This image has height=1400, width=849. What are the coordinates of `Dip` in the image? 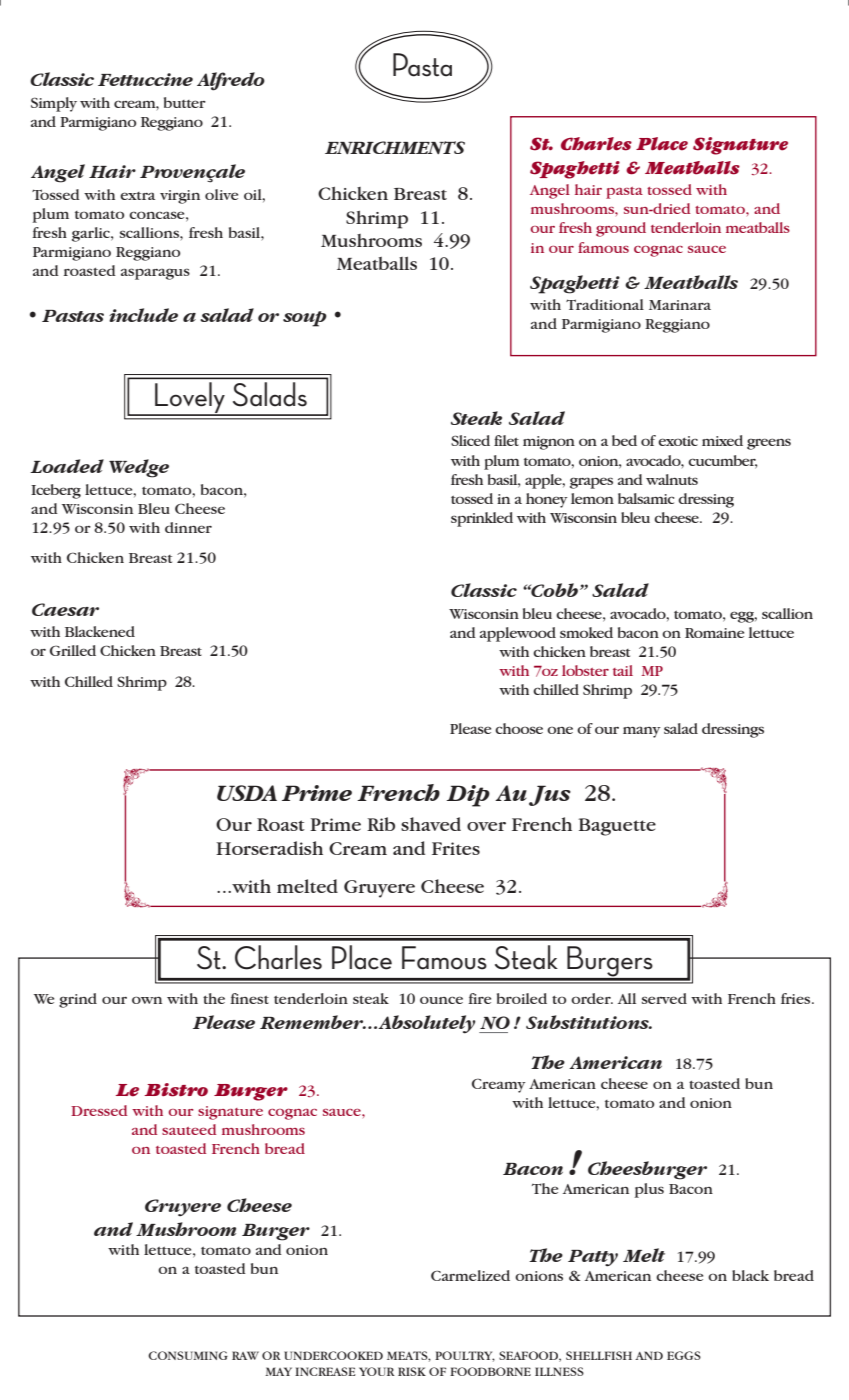 It's located at (468, 796).
